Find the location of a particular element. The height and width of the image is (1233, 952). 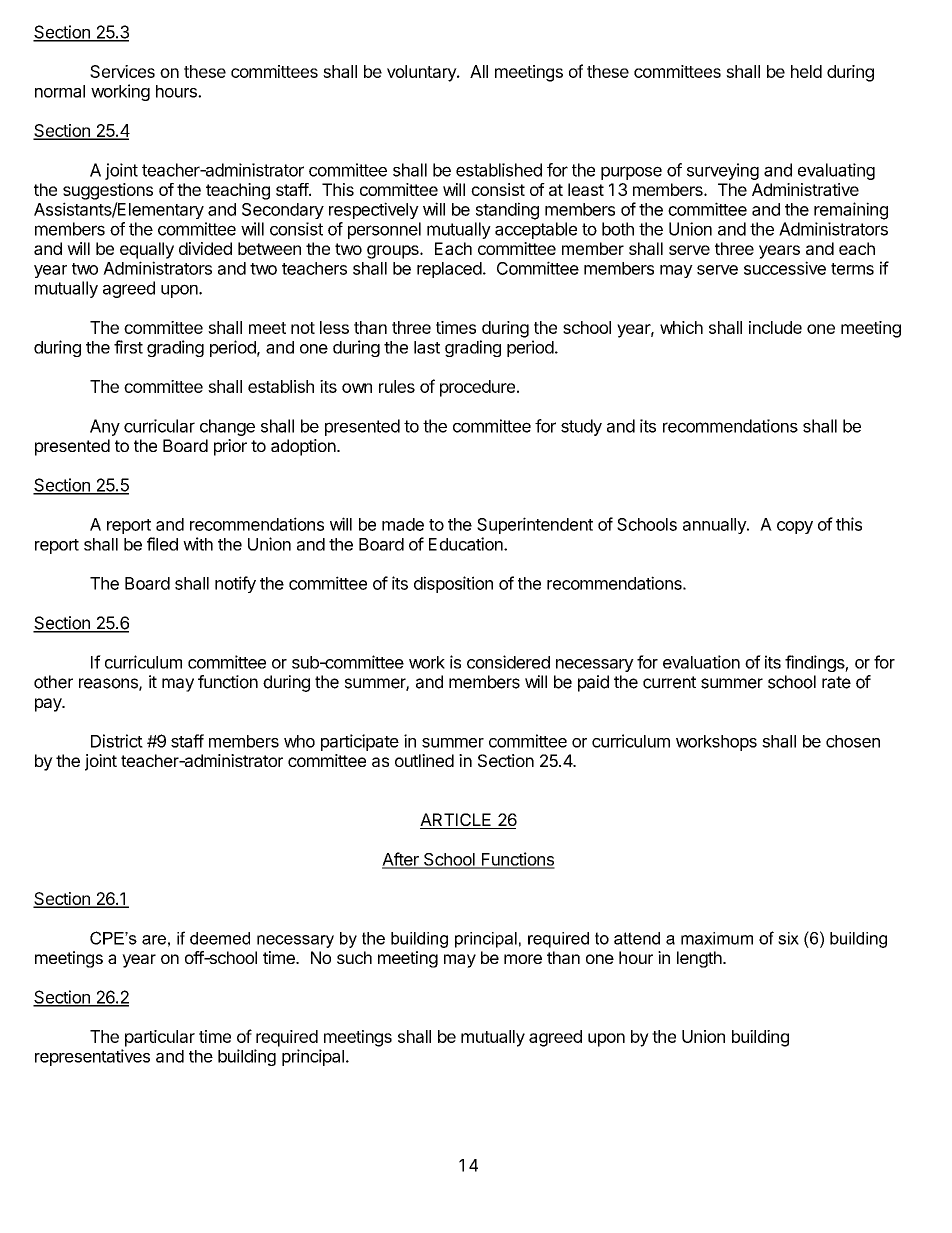

District is located at coordinates (117, 741).
